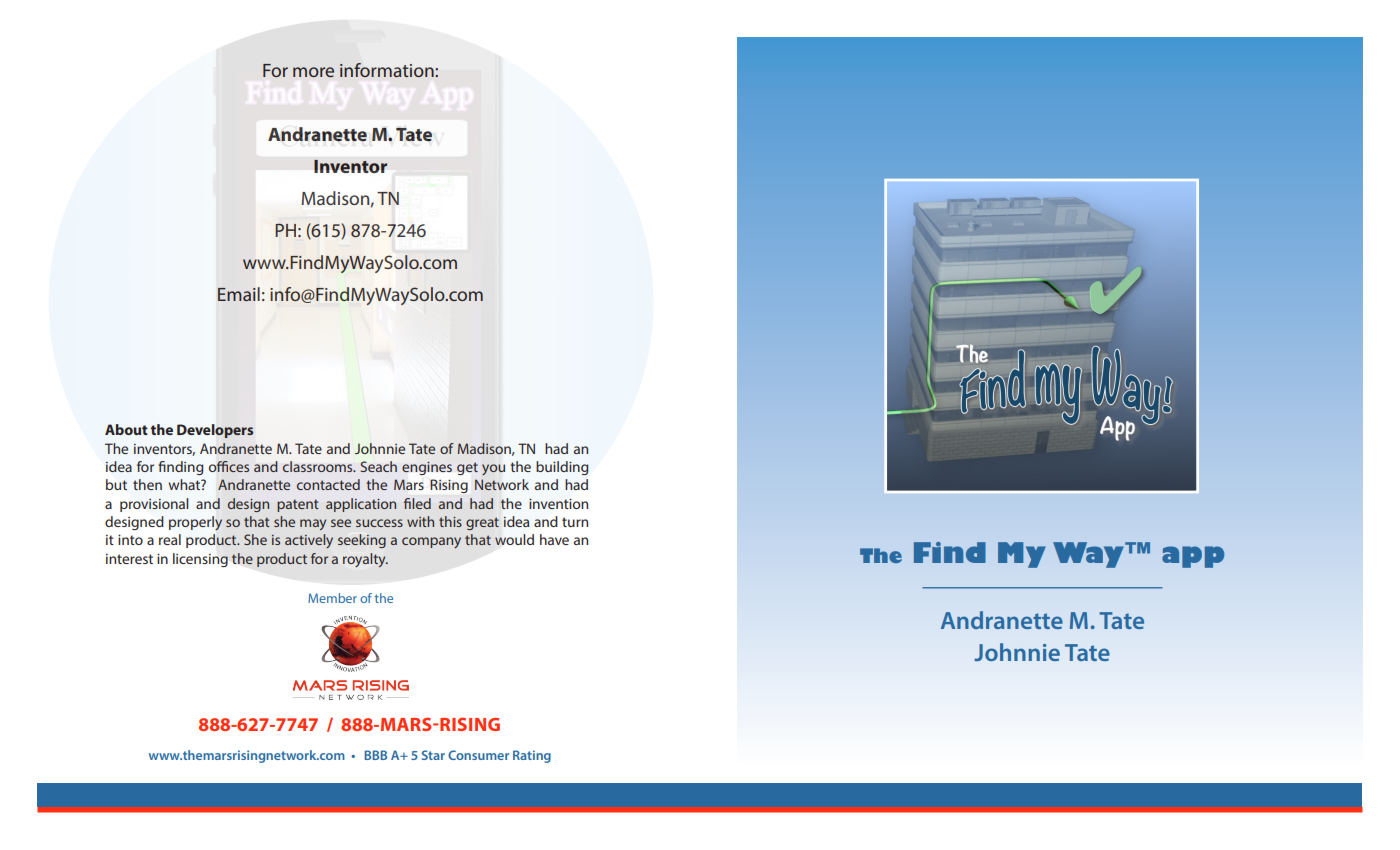 The image size is (1400, 850). What do you see at coordinates (532, 756) in the screenshot?
I see `Rating` at bounding box center [532, 756].
